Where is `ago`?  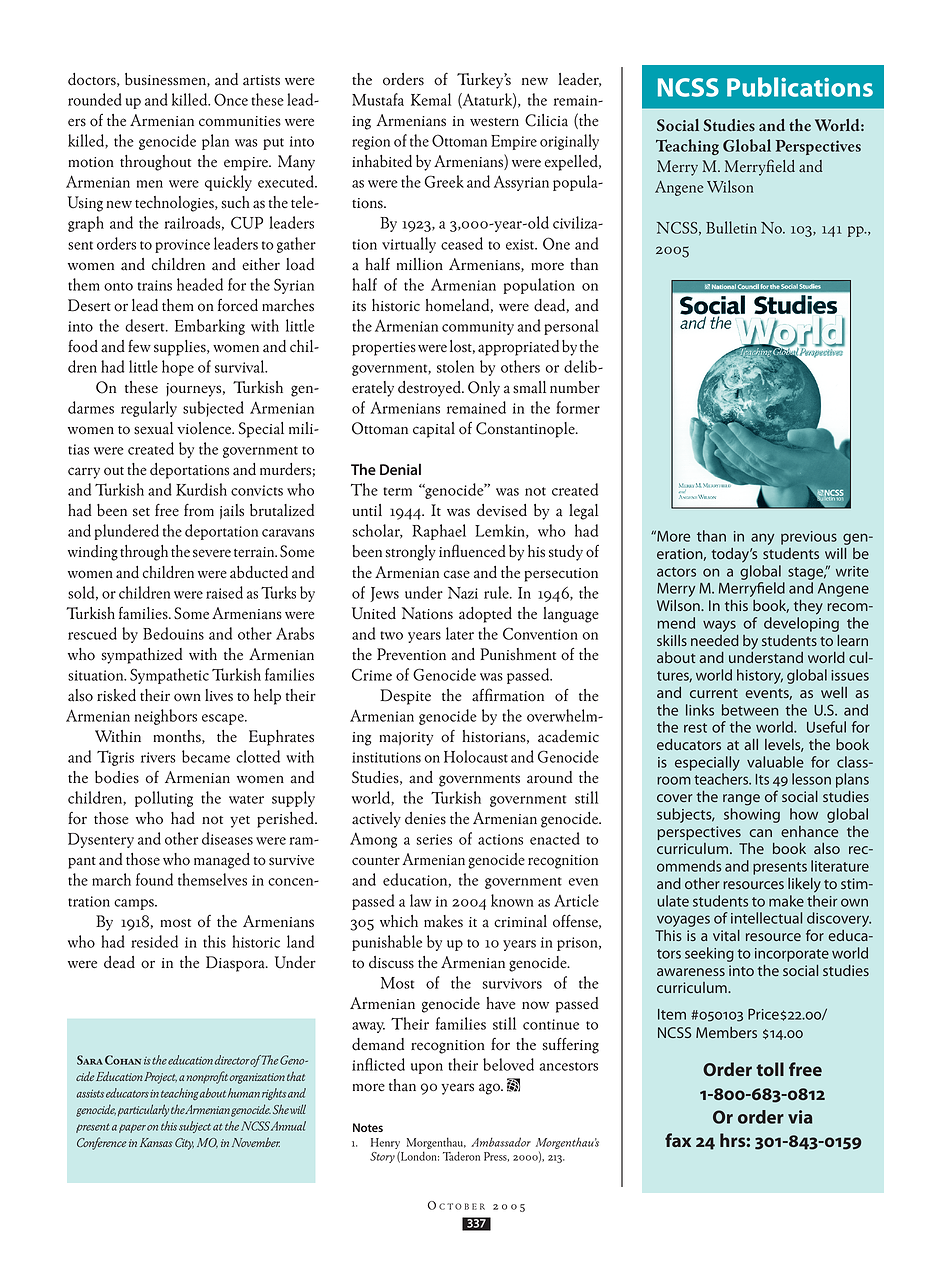
ago is located at coordinates (490, 1089).
